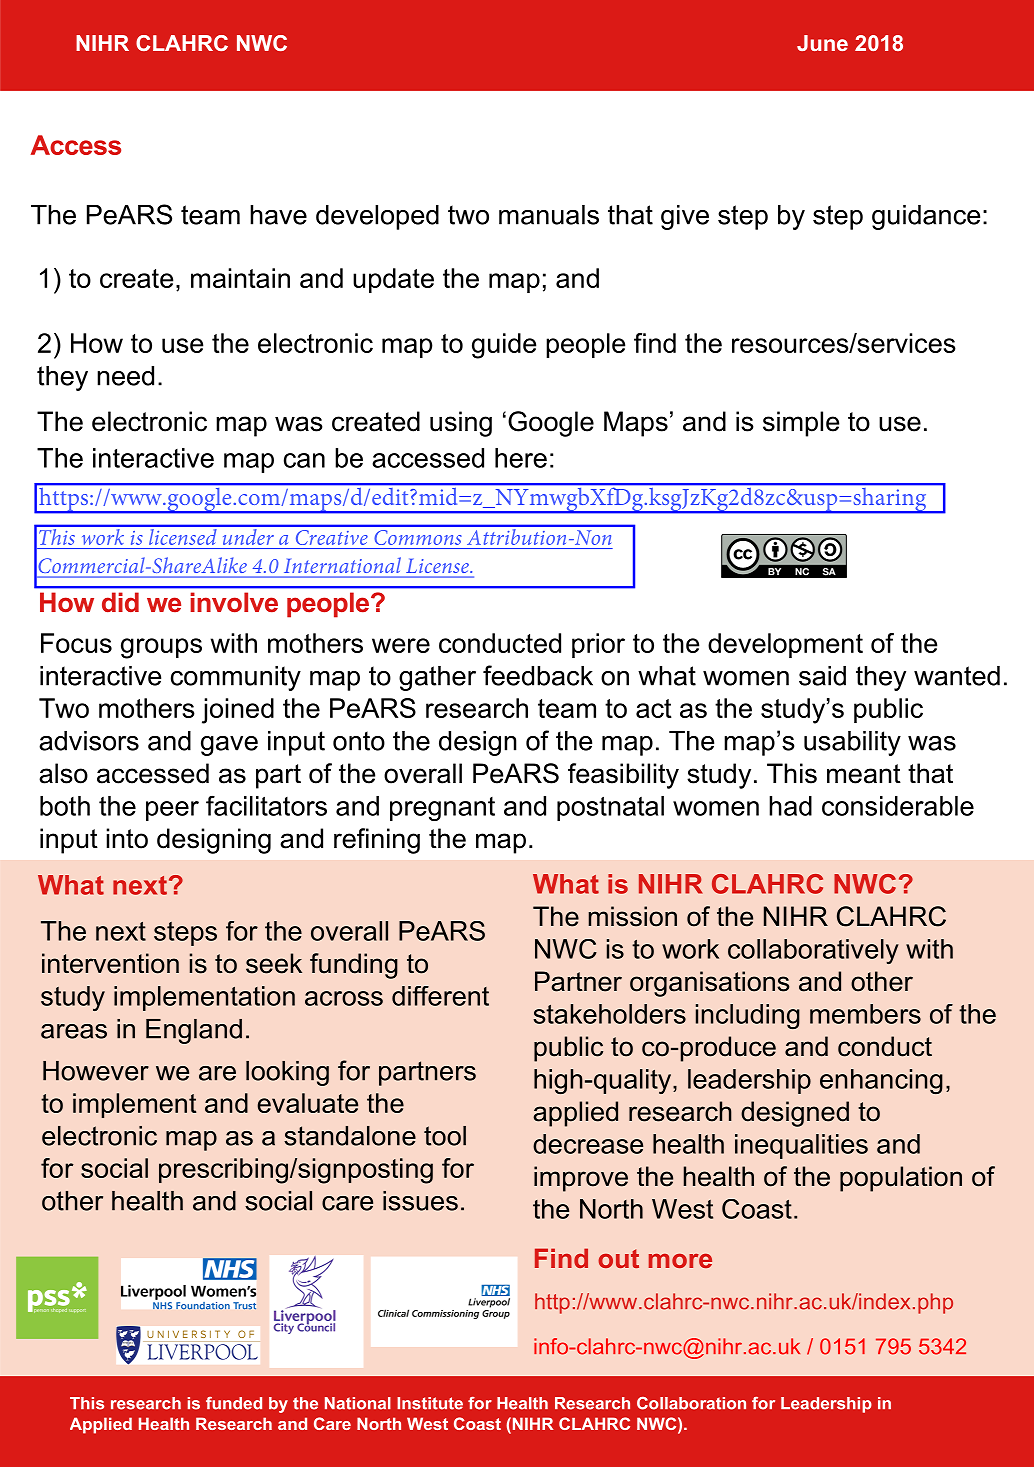 The width and height of the screenshot is (1034, 1467). I want to click on enhancing, so click(881, 1081).
